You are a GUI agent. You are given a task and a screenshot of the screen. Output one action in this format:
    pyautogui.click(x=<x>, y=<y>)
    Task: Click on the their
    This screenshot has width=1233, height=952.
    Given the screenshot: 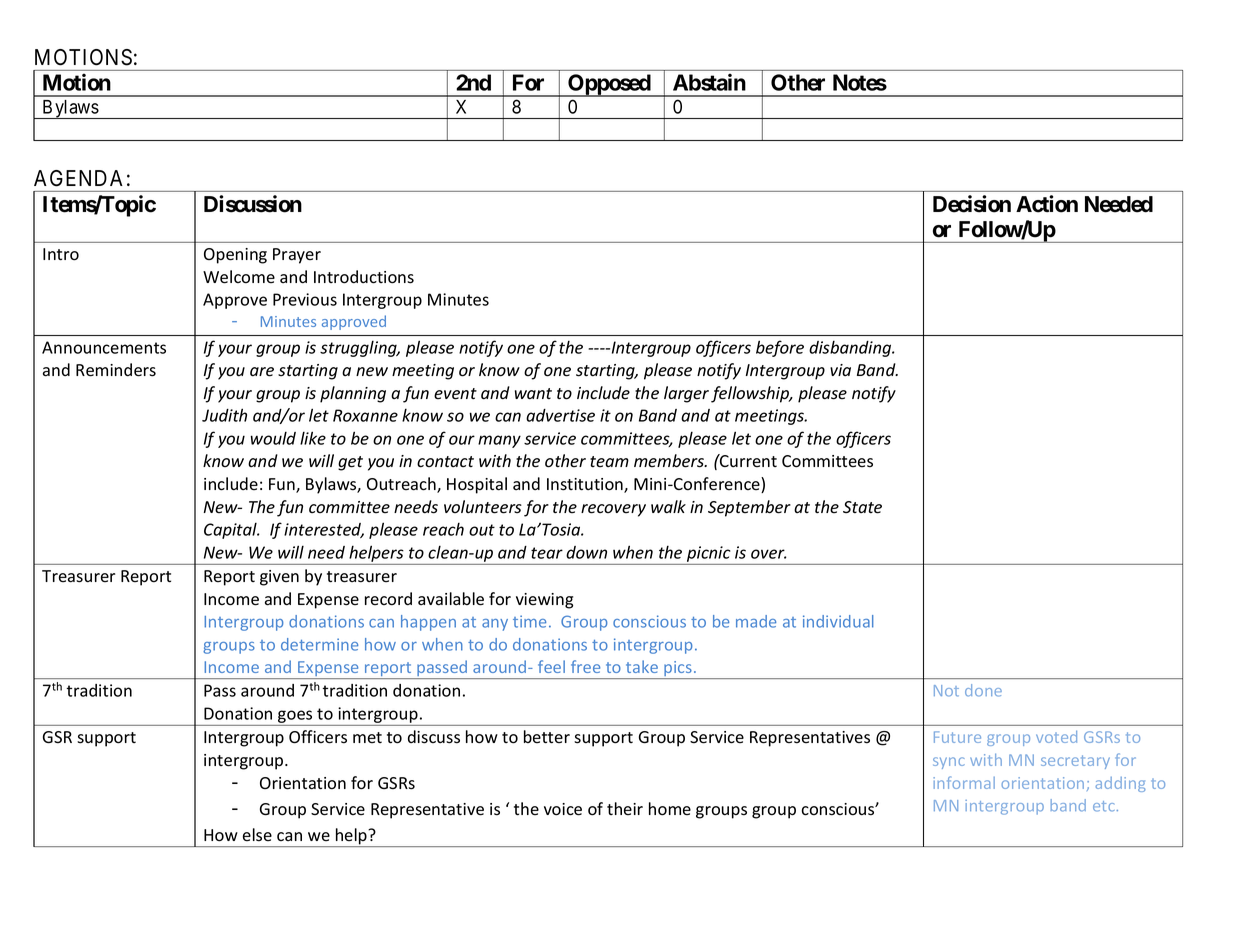 What is the action you would take?
    pyautogui.click(x=625, y=808)
